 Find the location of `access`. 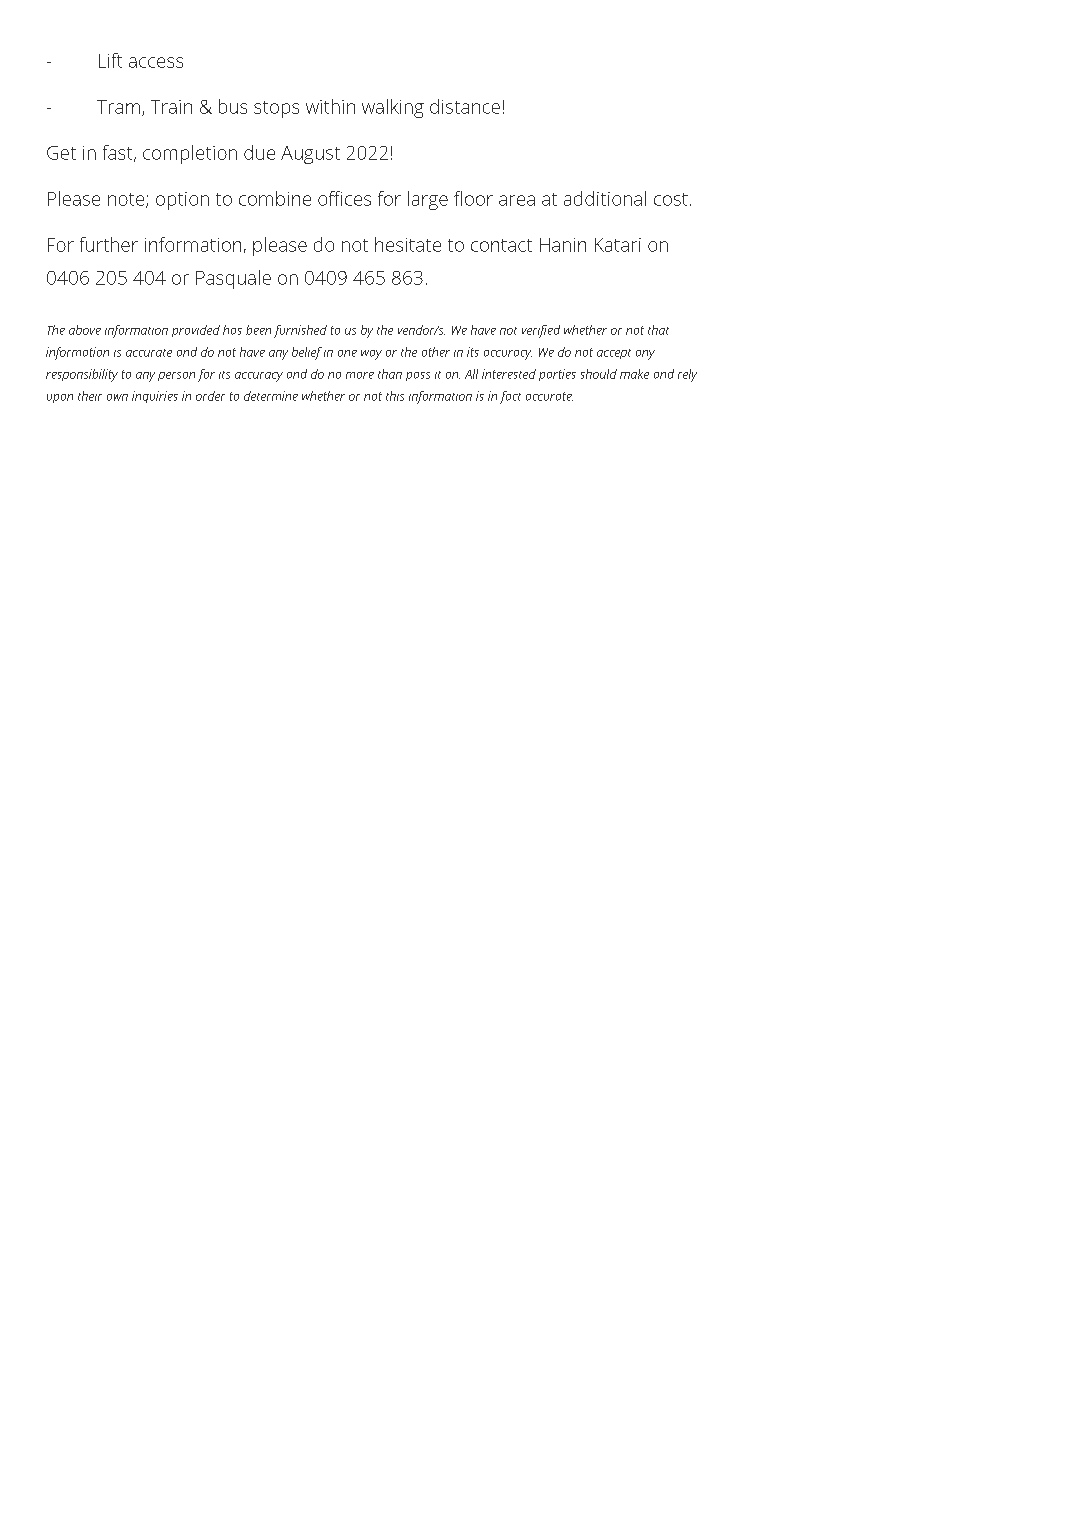

access is located at coordinates (156, 62).
